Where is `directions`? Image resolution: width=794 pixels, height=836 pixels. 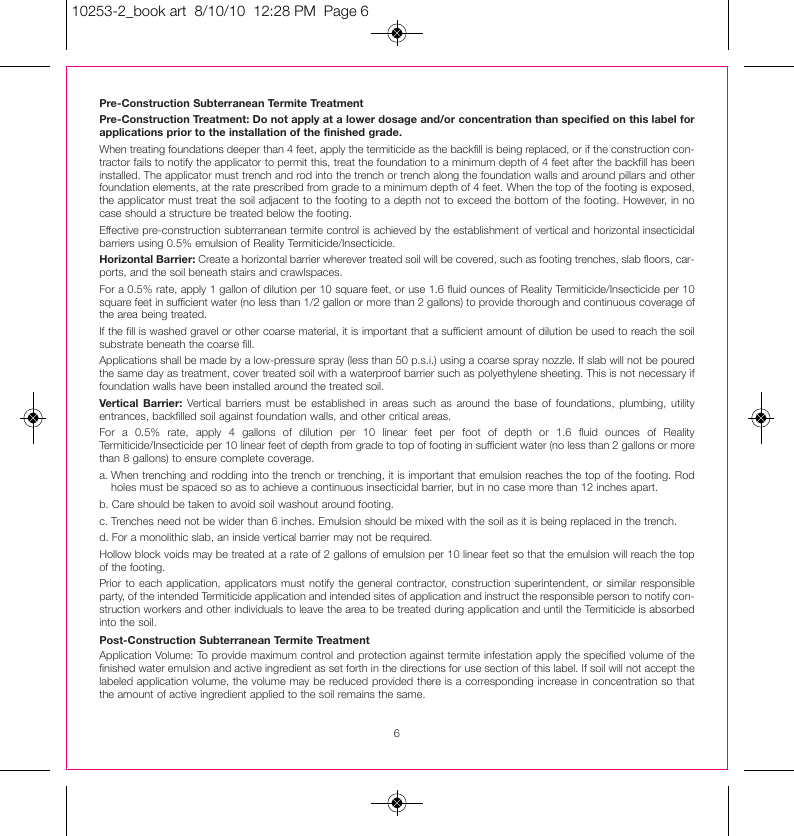 directions is located at coordinates (423, 668).
